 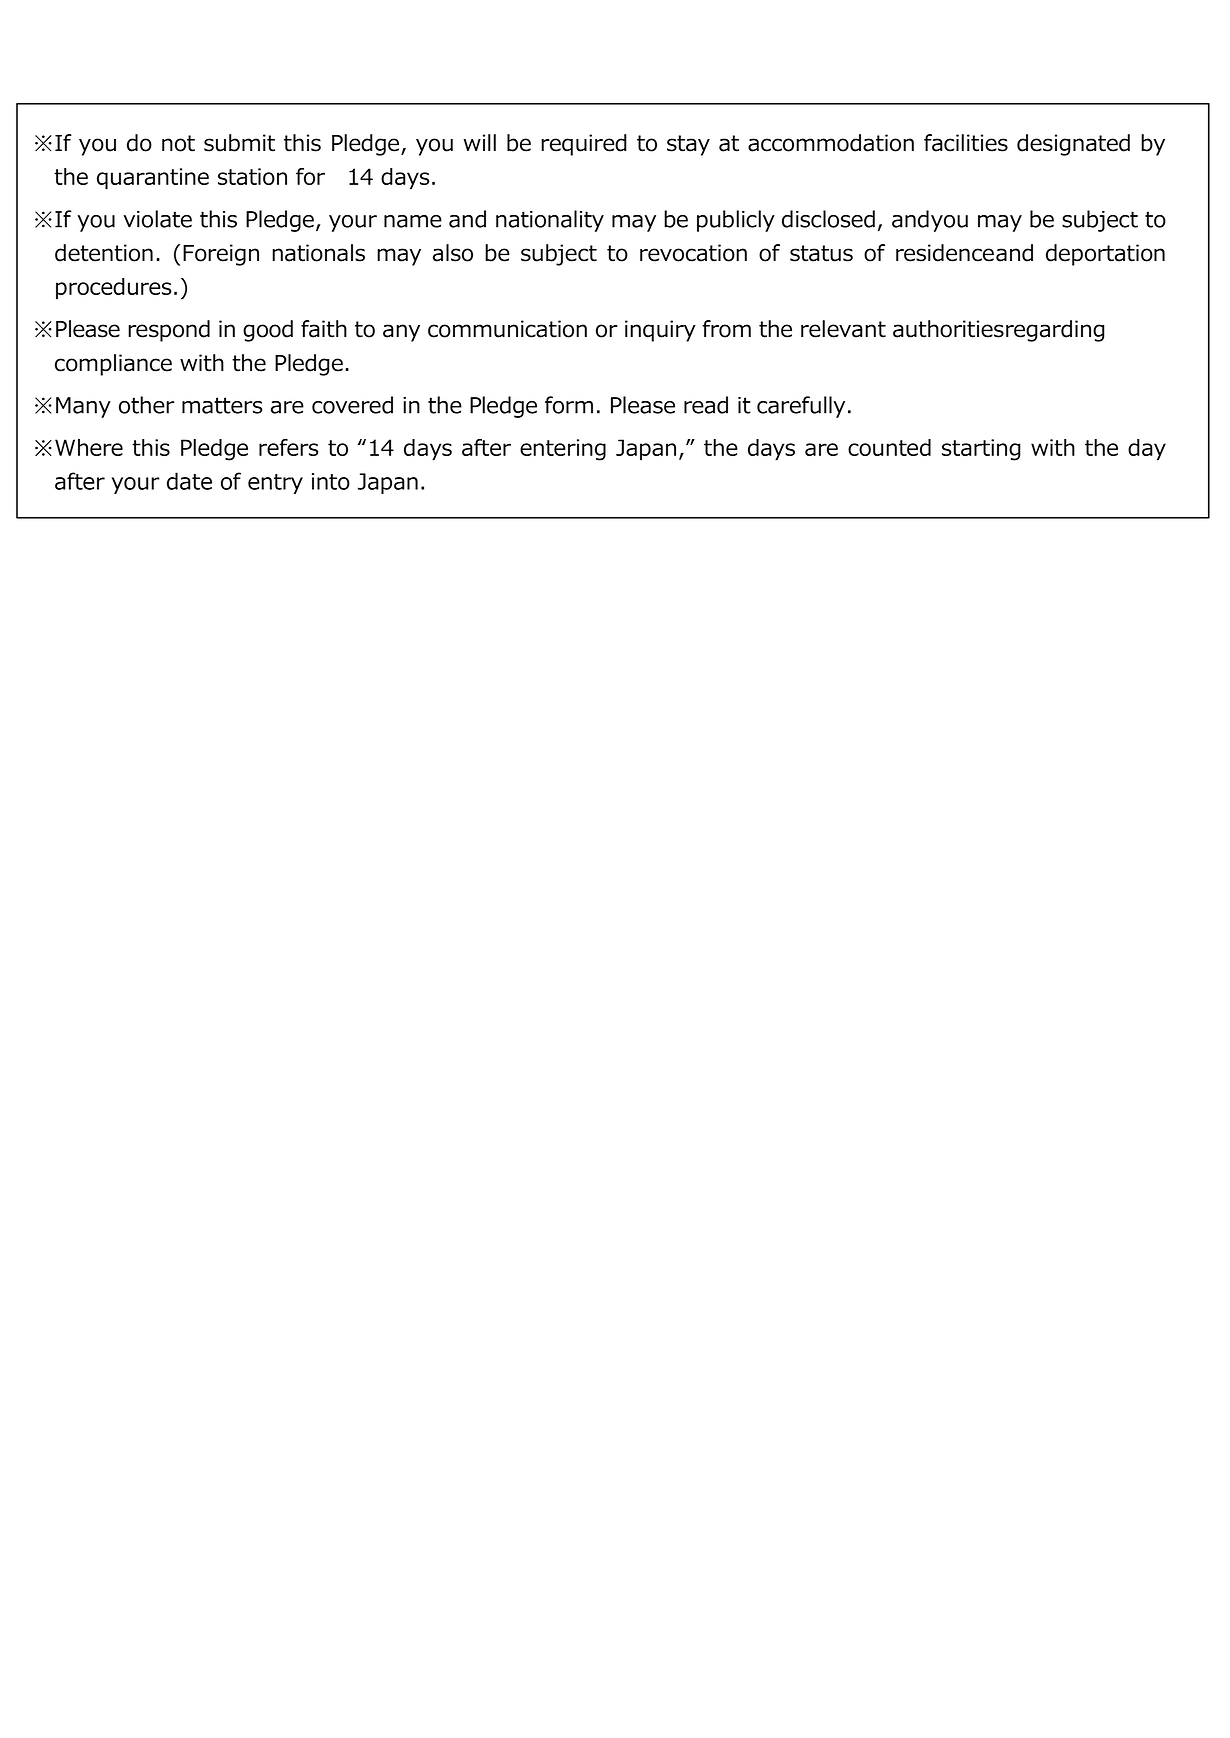 I want to click on violate, so click(x=157, y=219).
